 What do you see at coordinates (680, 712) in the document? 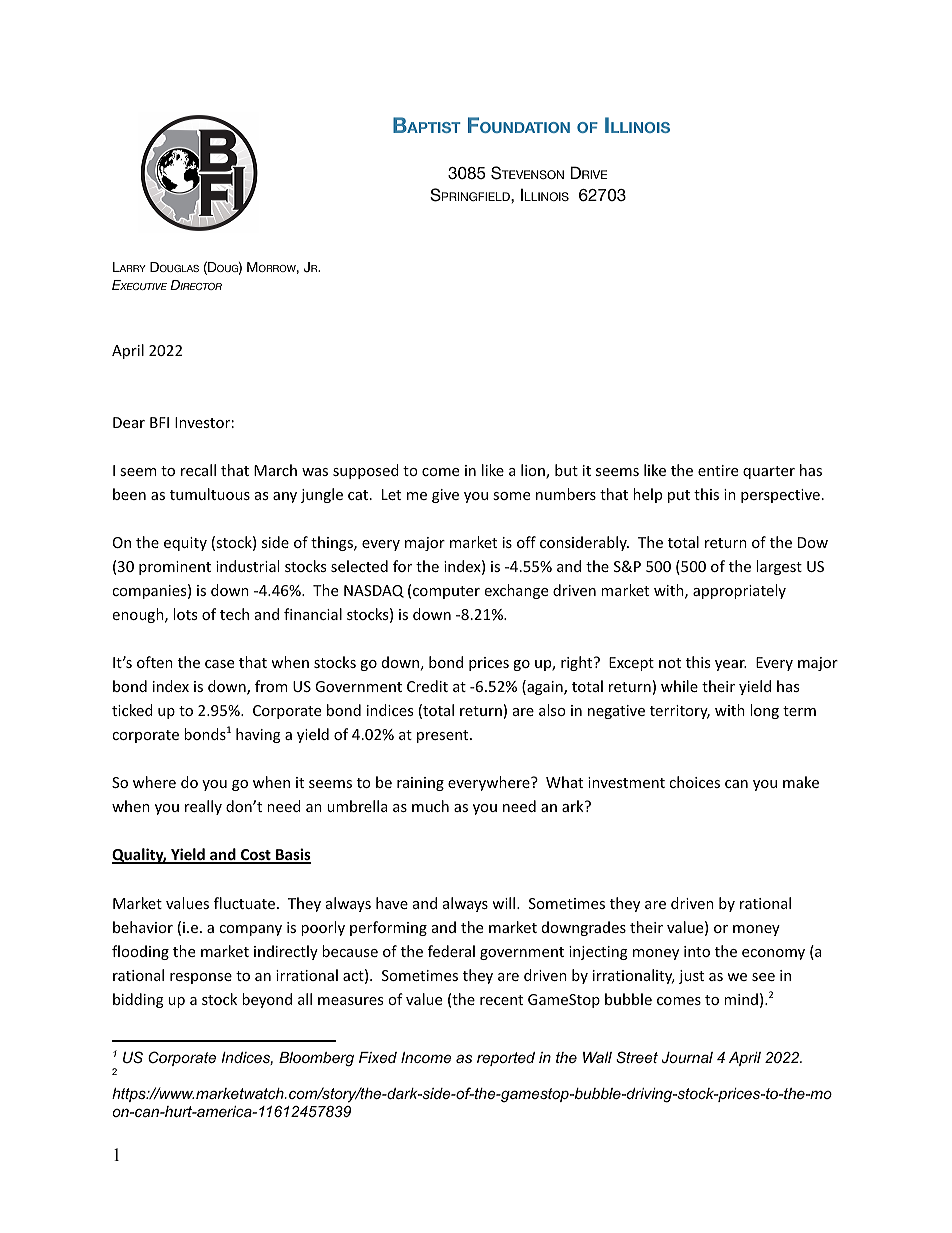
I see `territory` at bounding box center [680, 712].
